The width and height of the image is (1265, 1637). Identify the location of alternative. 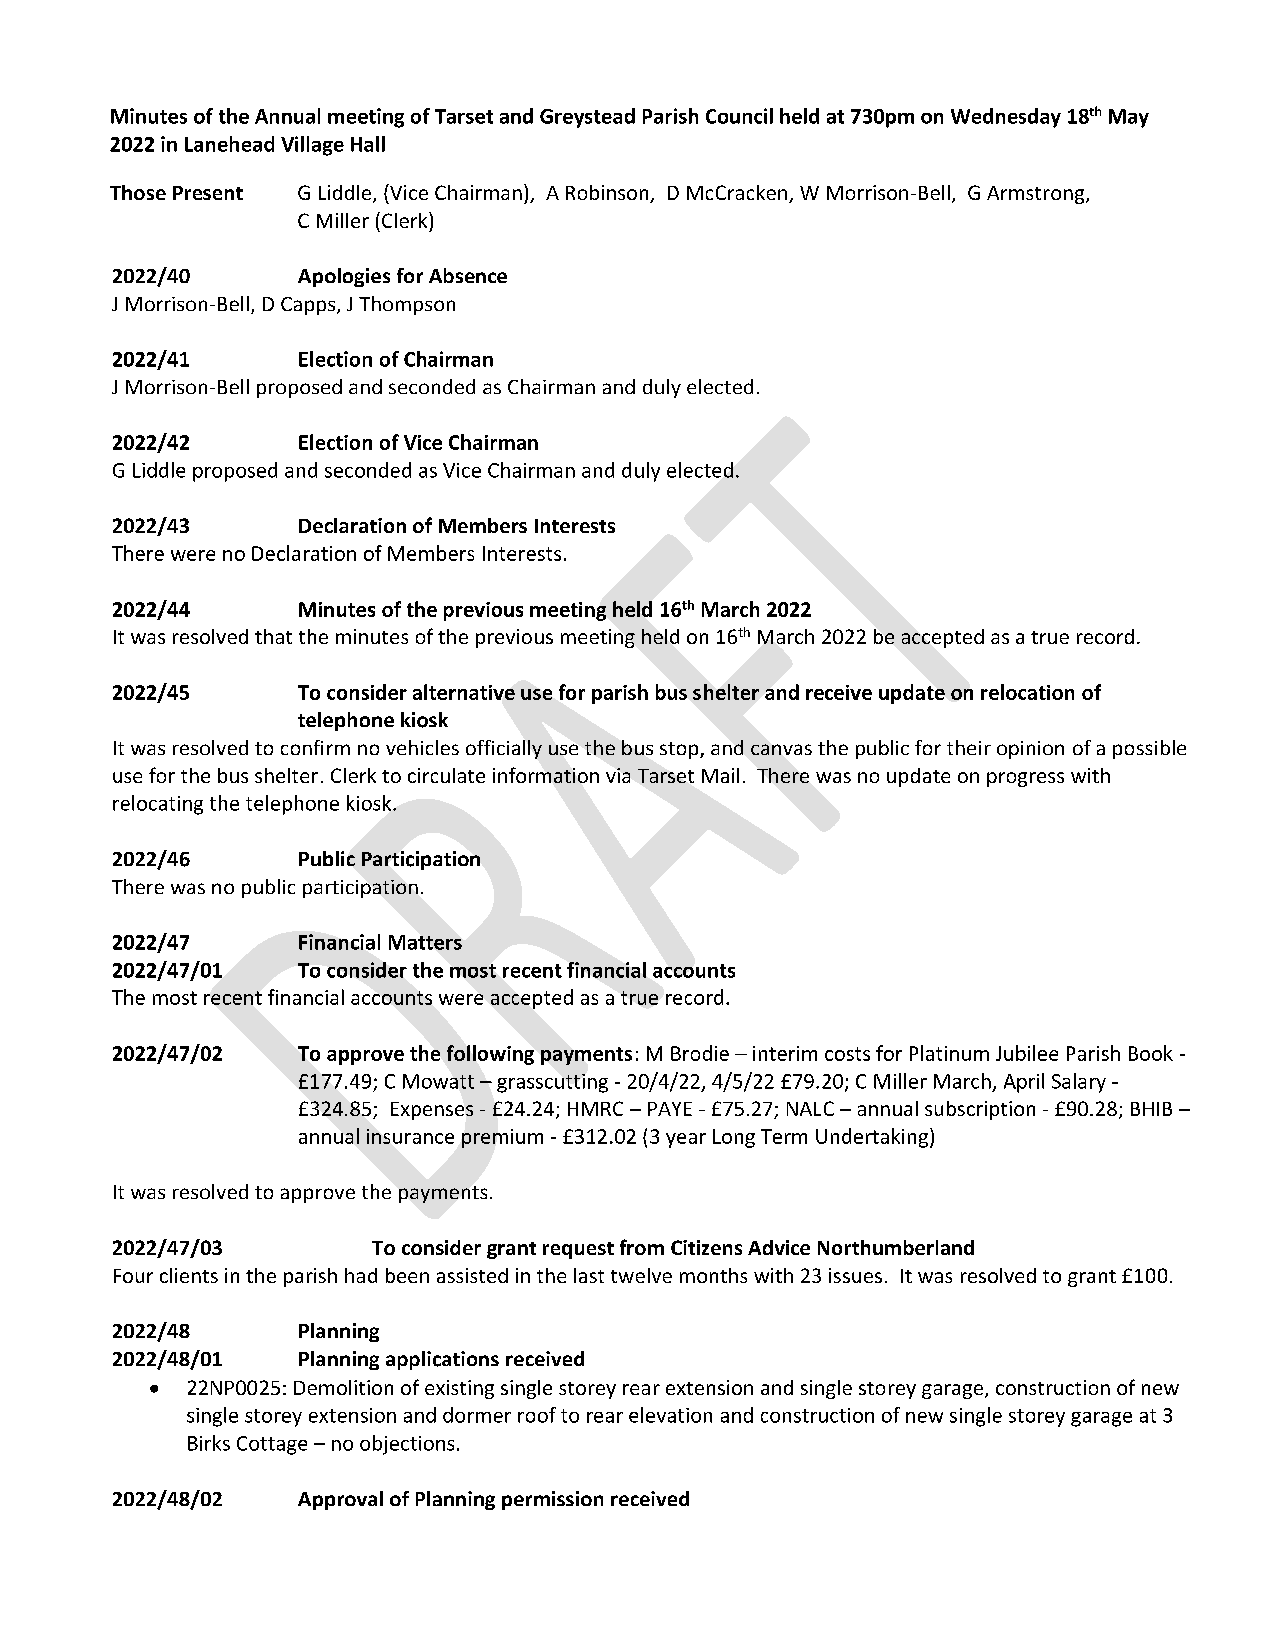
(464, 692).
